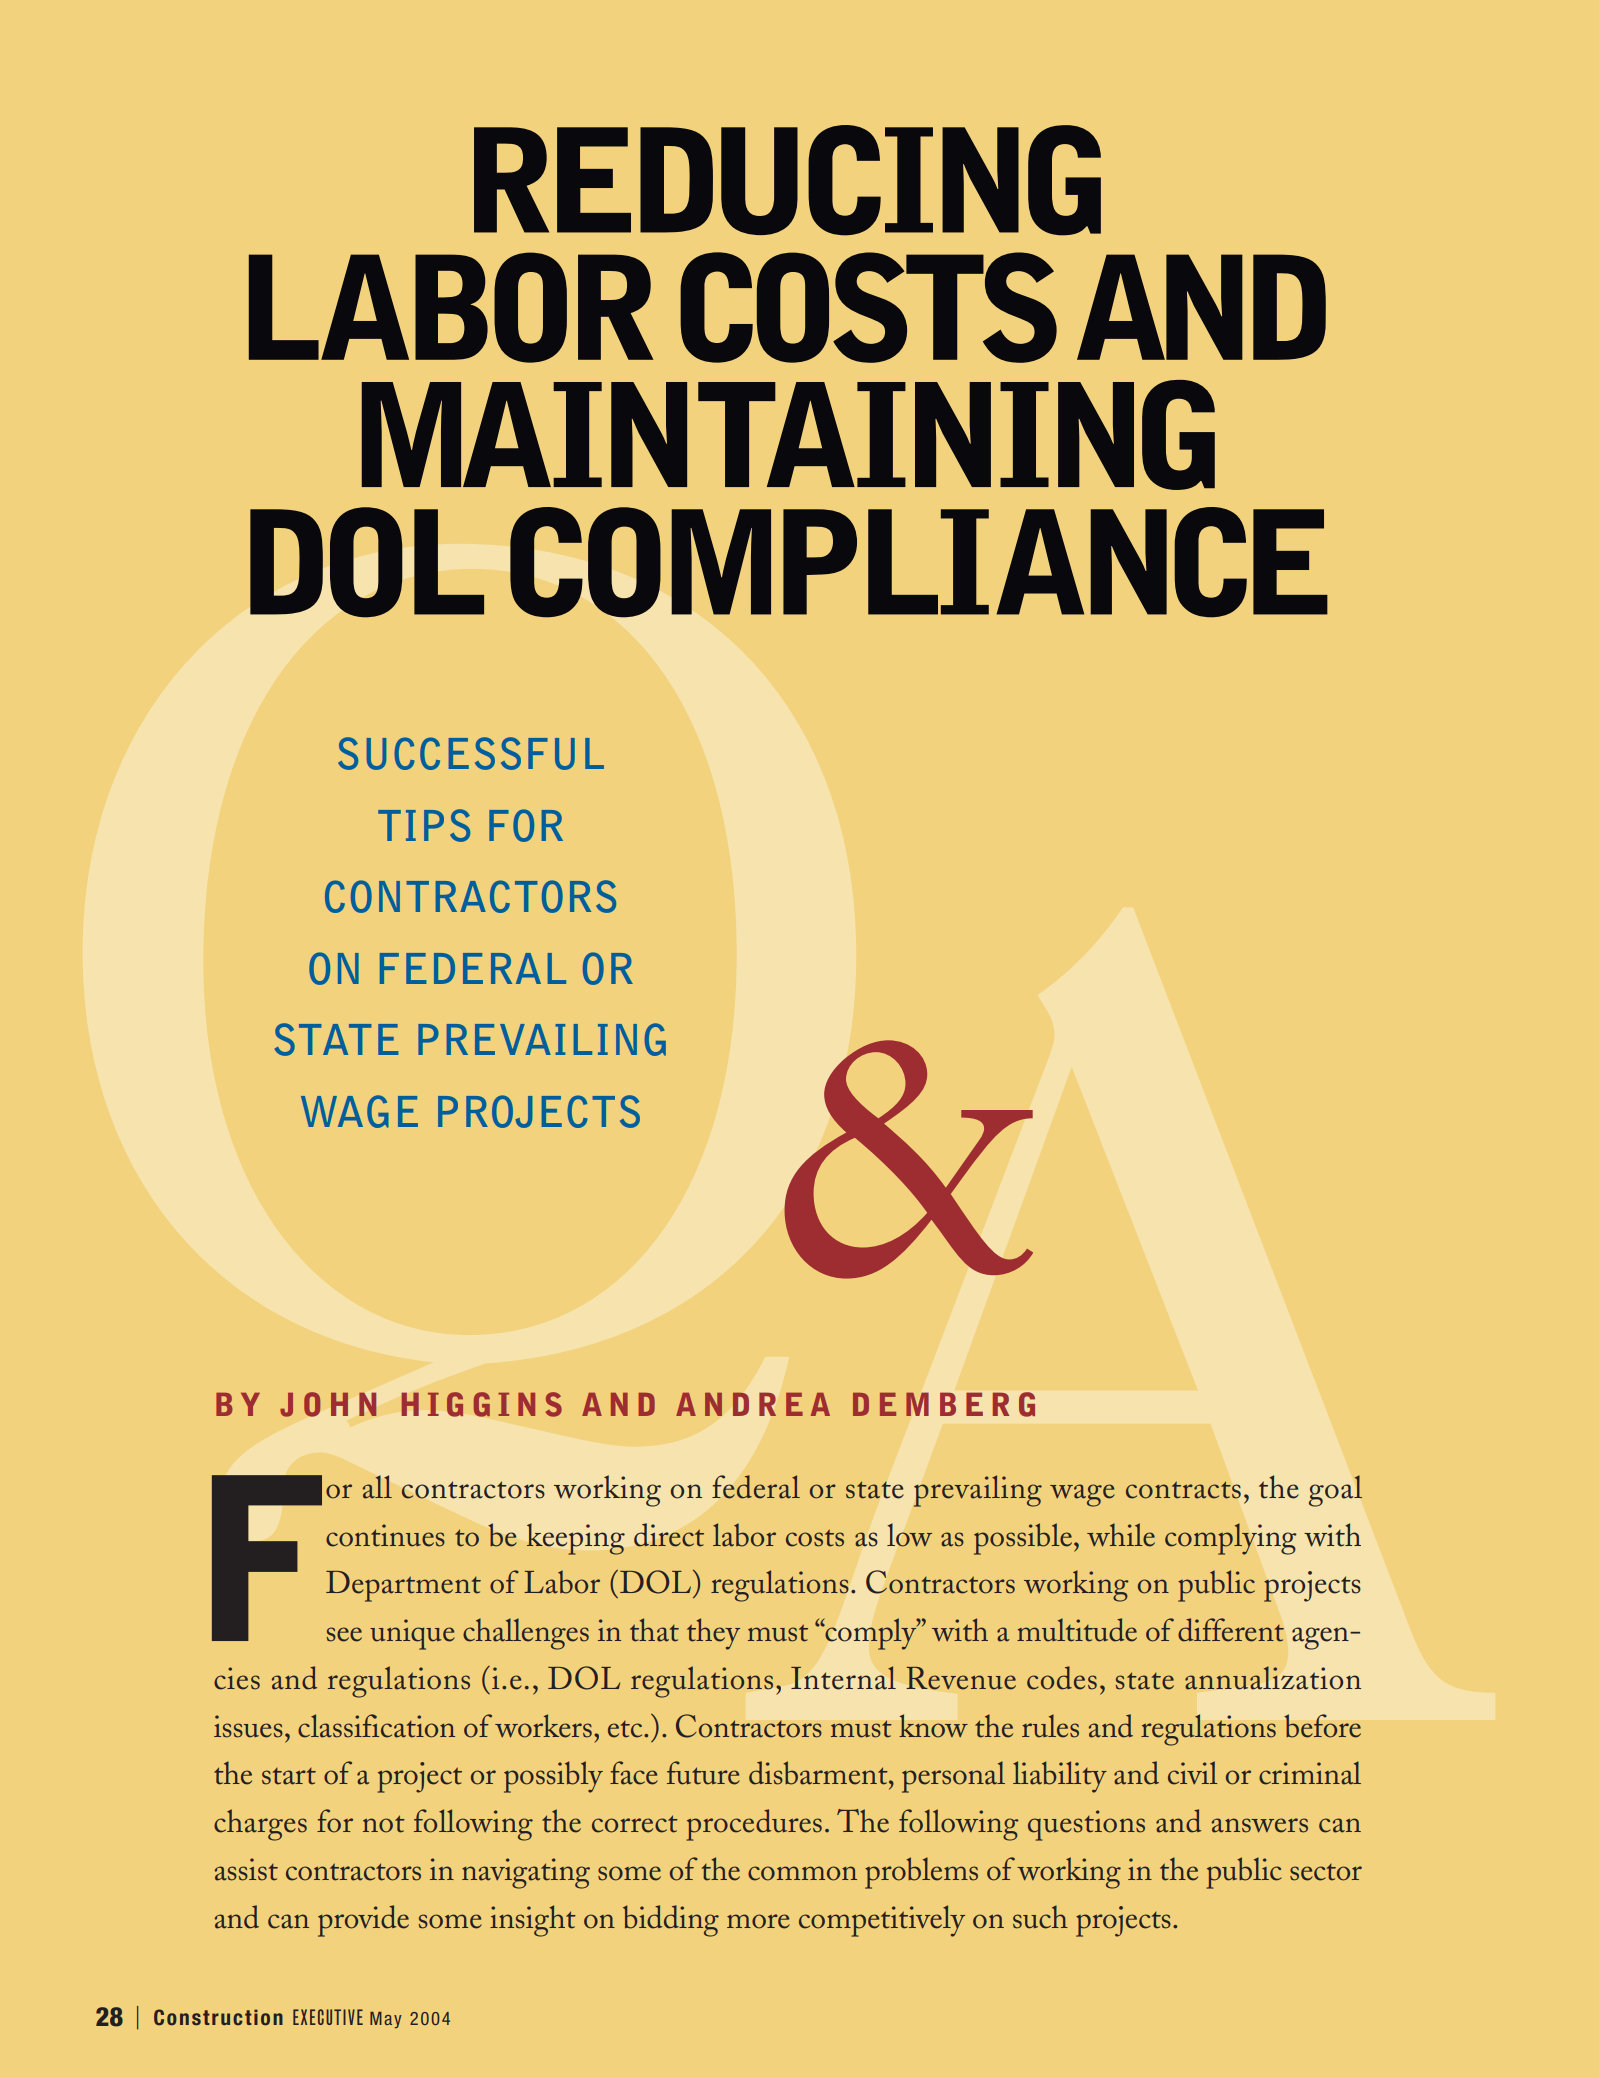 The height and width of the page is (2077, 1599). Describe the element at coordinates (424, 825) in the page. I see `TIPS` at that location.
